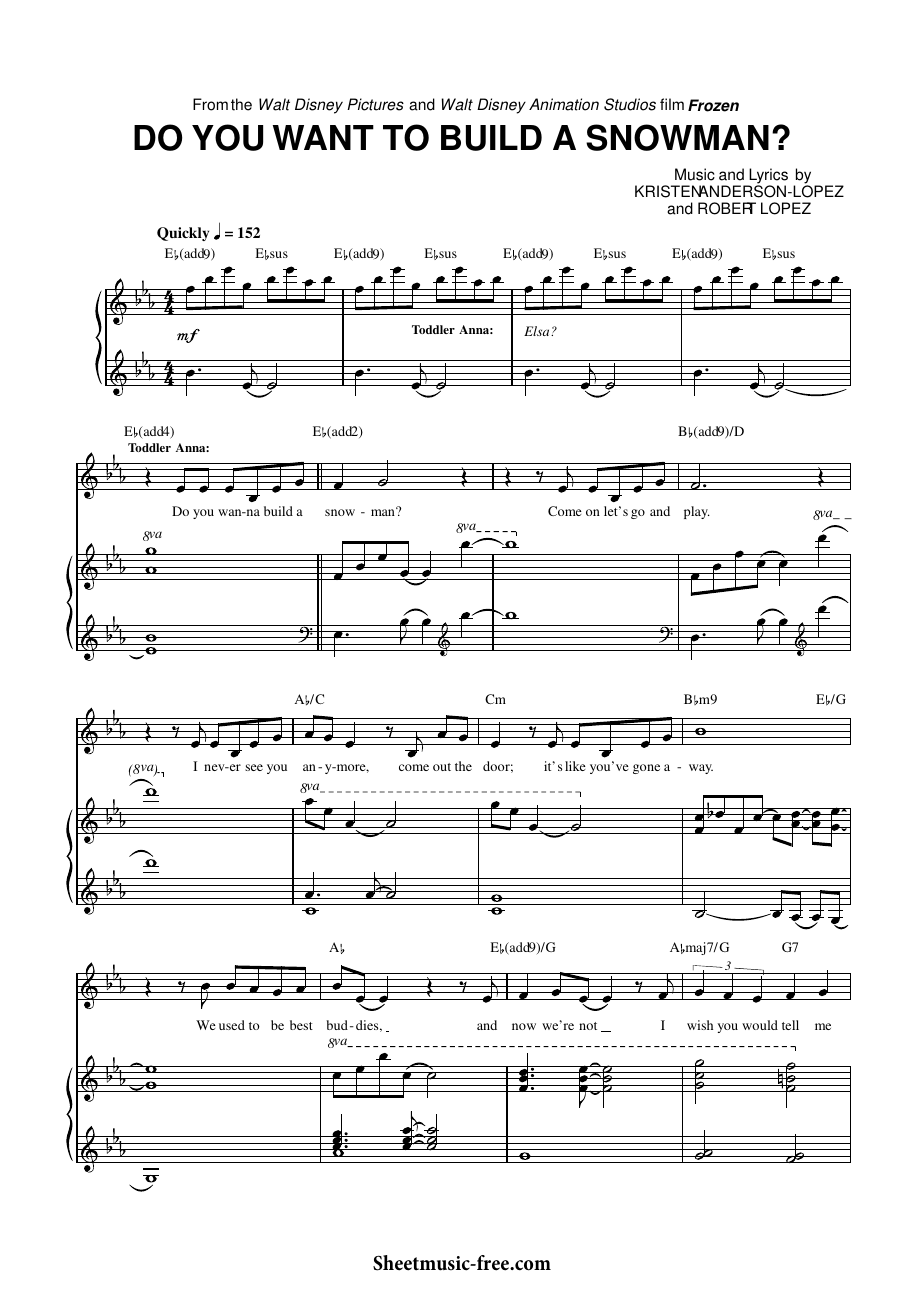 This screenshot has height=1308, width=924. What do you see at coordinates (700, 1025) in the screenshot?
I see `wish` at bounding box center [700, 1025].
